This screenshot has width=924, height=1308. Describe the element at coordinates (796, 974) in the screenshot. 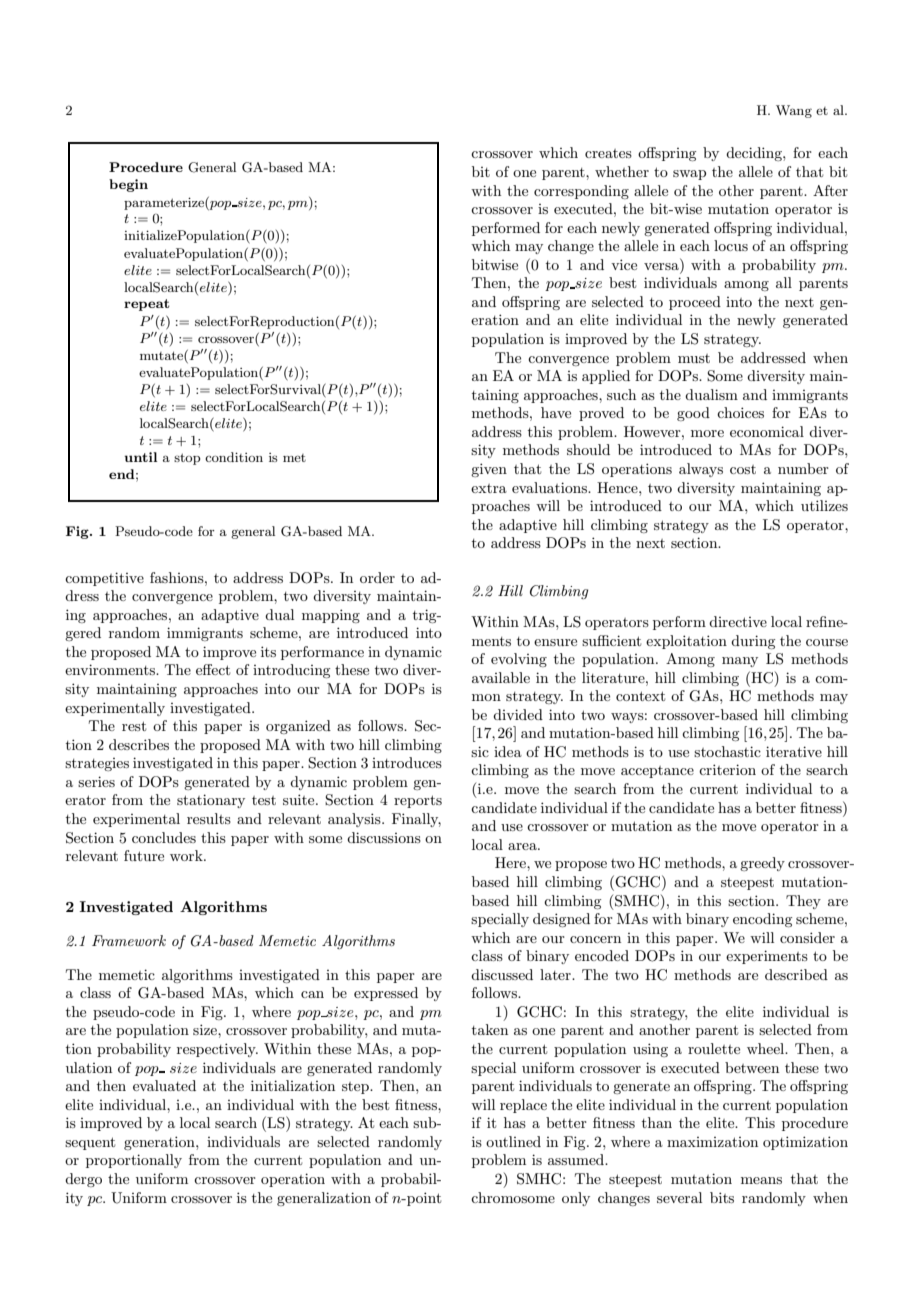

I see `described` at that location.
